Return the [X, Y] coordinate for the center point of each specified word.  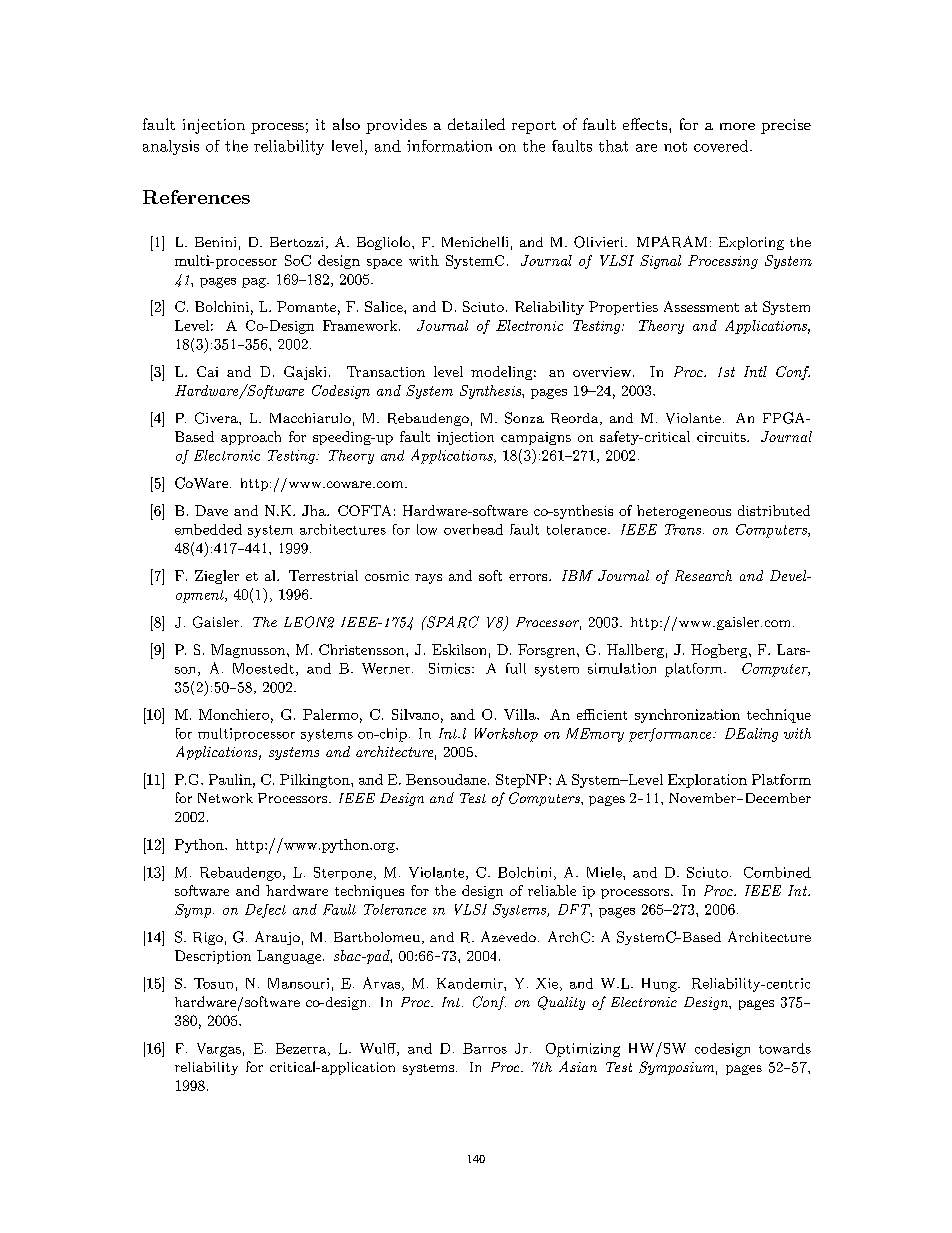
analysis [171, 147]
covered [721, 146]
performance [671, 735]
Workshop [506, 735]
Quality [561, 1003]
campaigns [536, 438]
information [449, 146]
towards [785, 1048]
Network [225, 798]
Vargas [219, 1050]
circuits [721, 437]
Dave [211, 510]
